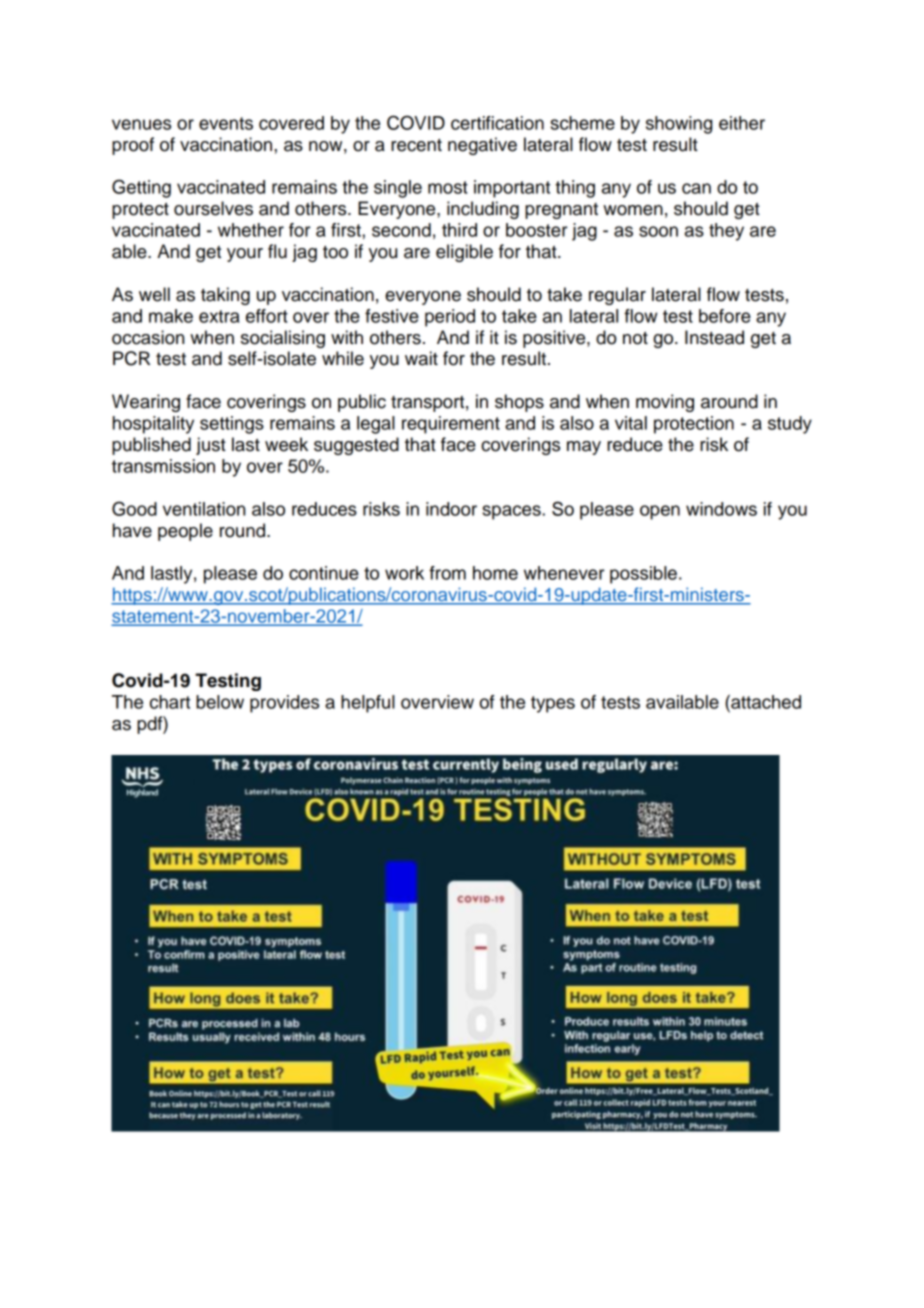 Image resolution: width=924 pixels, height=1308 pixels. Describe the element at coordinates (219, 316) in the image. I see `extra` at that location.
